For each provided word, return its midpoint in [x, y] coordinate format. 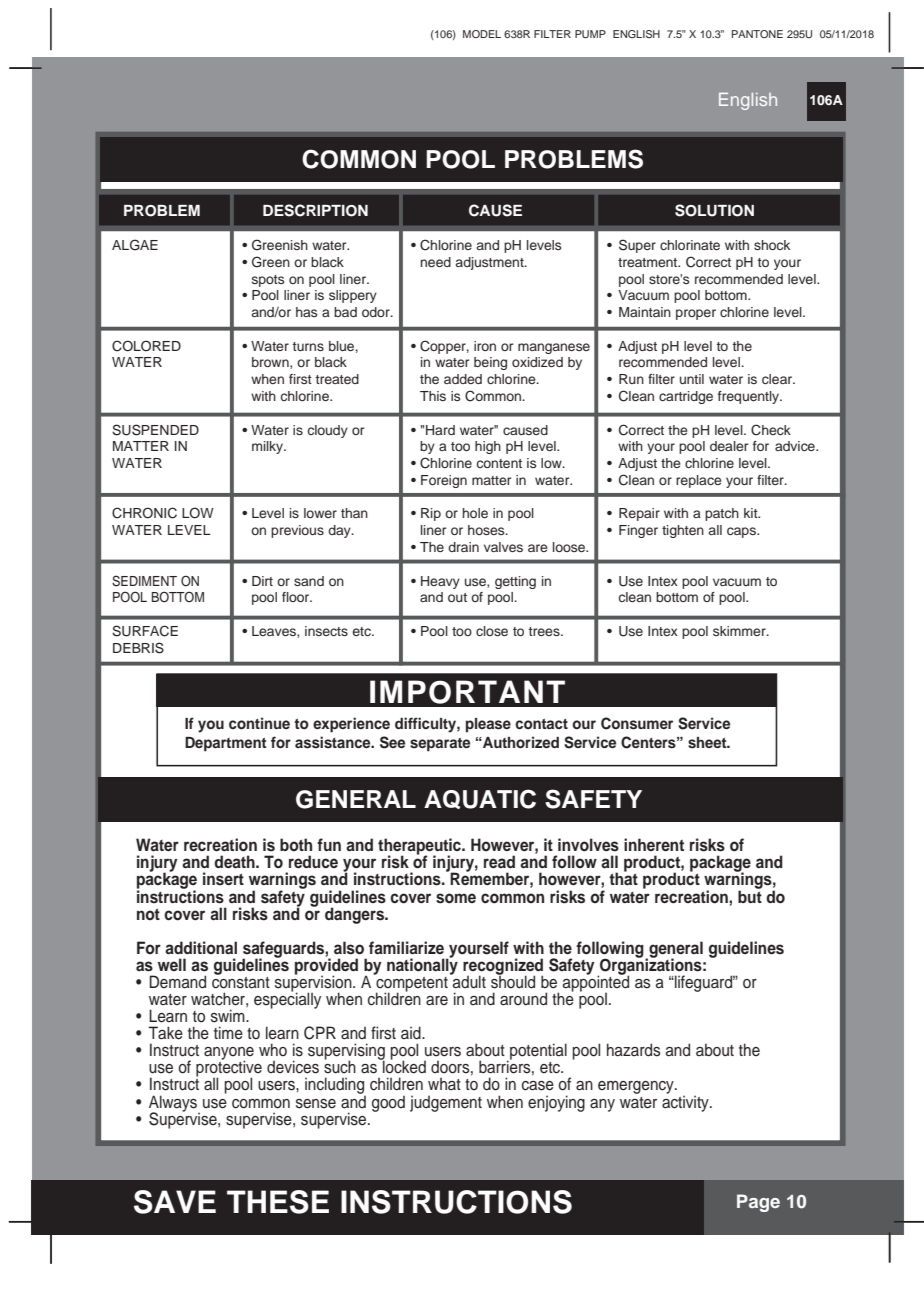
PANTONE [757, 34]
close [492, 631]
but [750, 895]
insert [223, 879]
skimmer [740, 631]
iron [485, 346]
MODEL [482, 34]
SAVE [175, 1202]
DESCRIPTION [315, 210]
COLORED [146, 346]
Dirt [262, 581]
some [456, 898]
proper [696, 314]
